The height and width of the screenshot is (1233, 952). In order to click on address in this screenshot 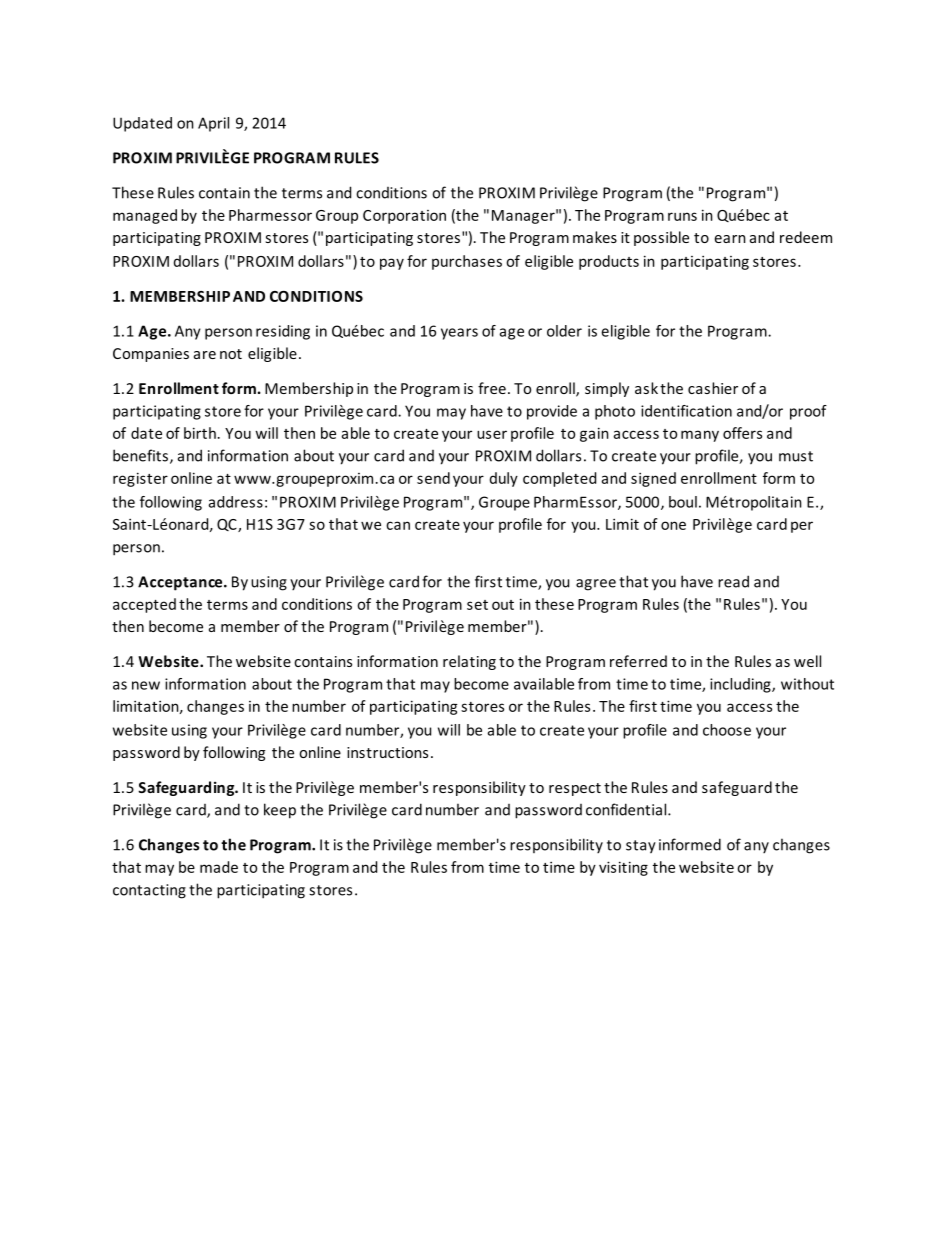, I will do `click(236, 502)`.
